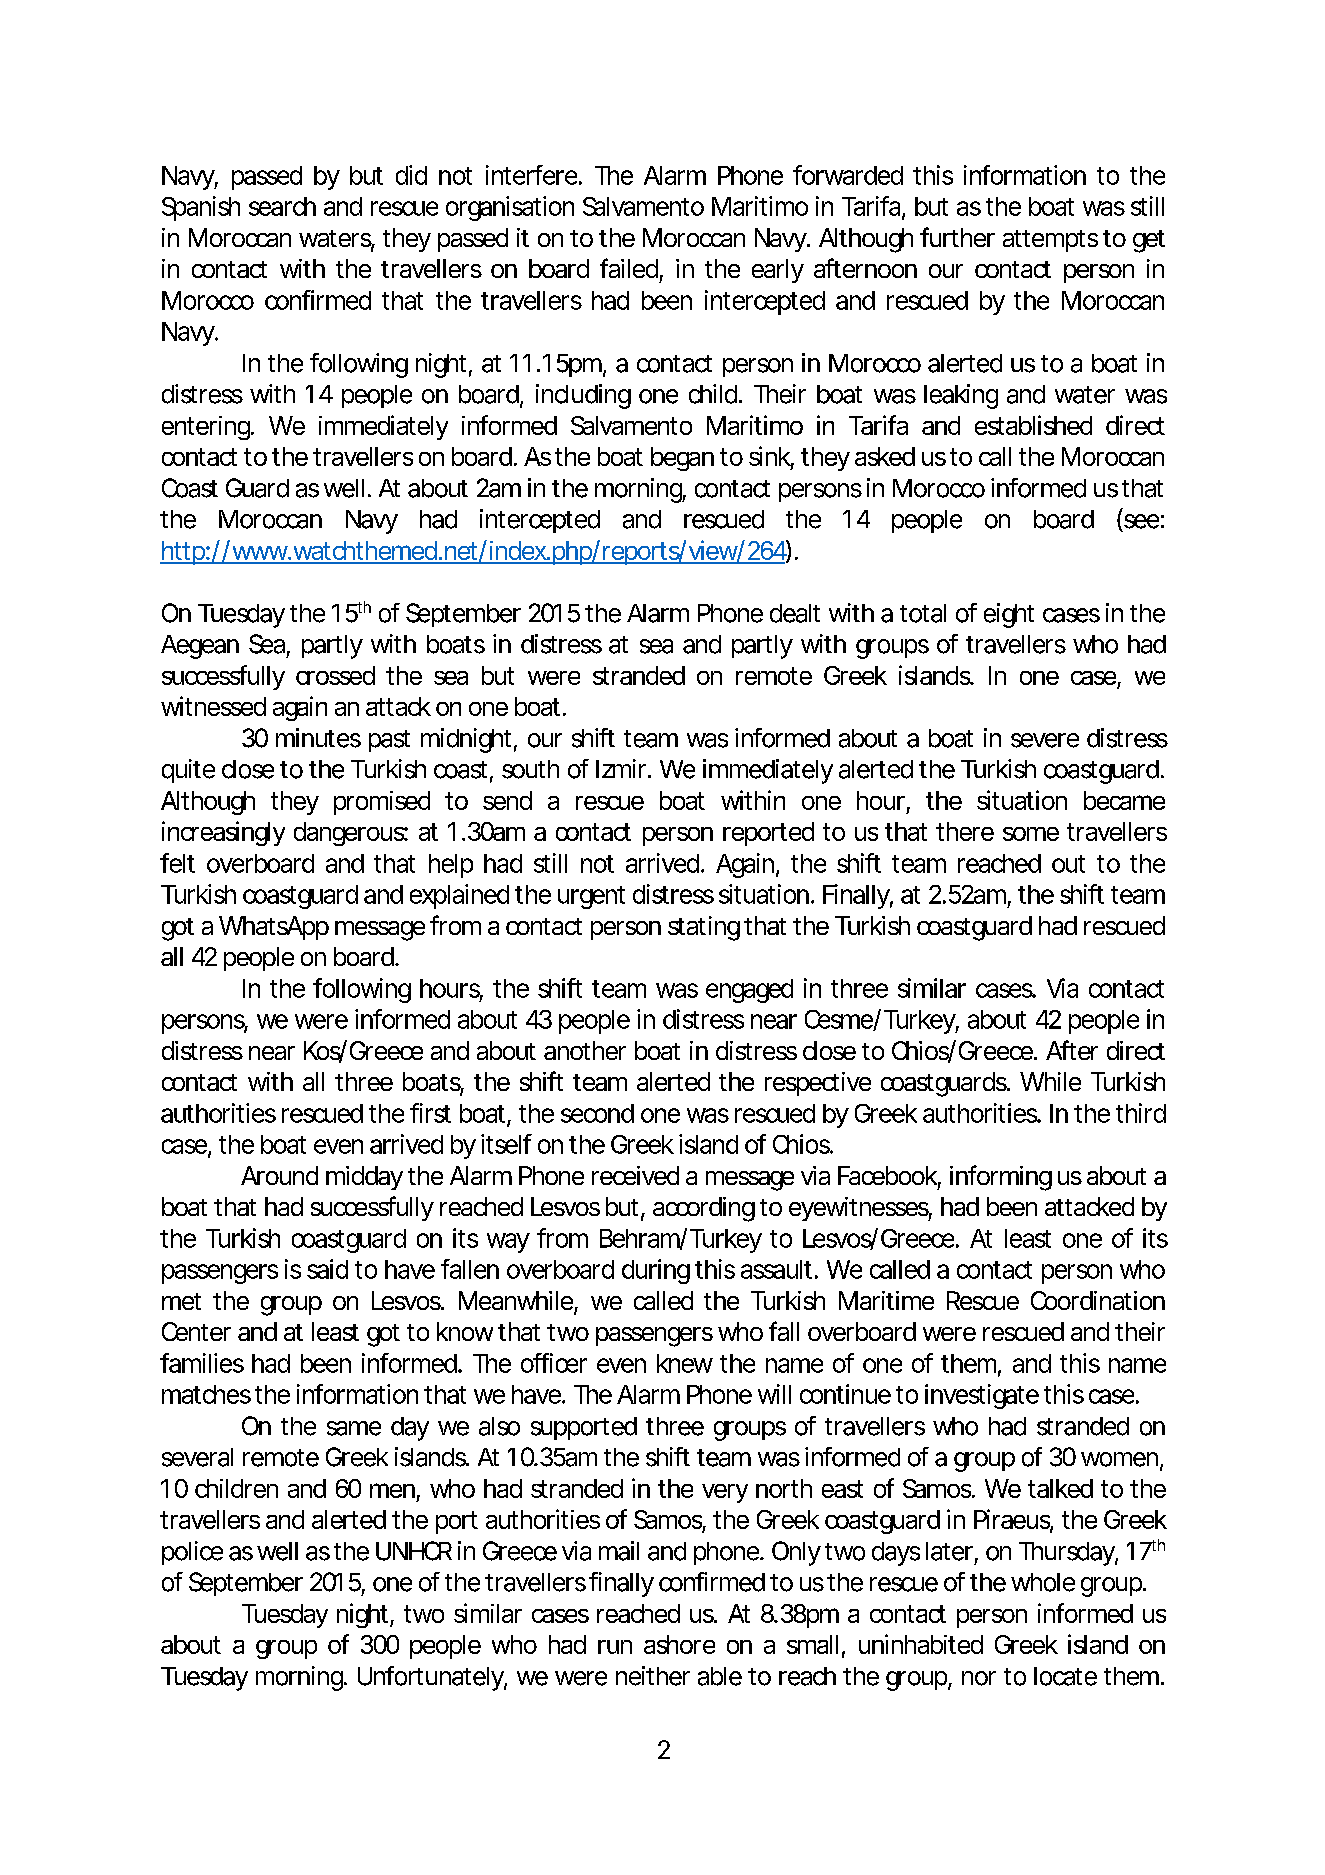  I want to click on police, so click(192, 1553).
